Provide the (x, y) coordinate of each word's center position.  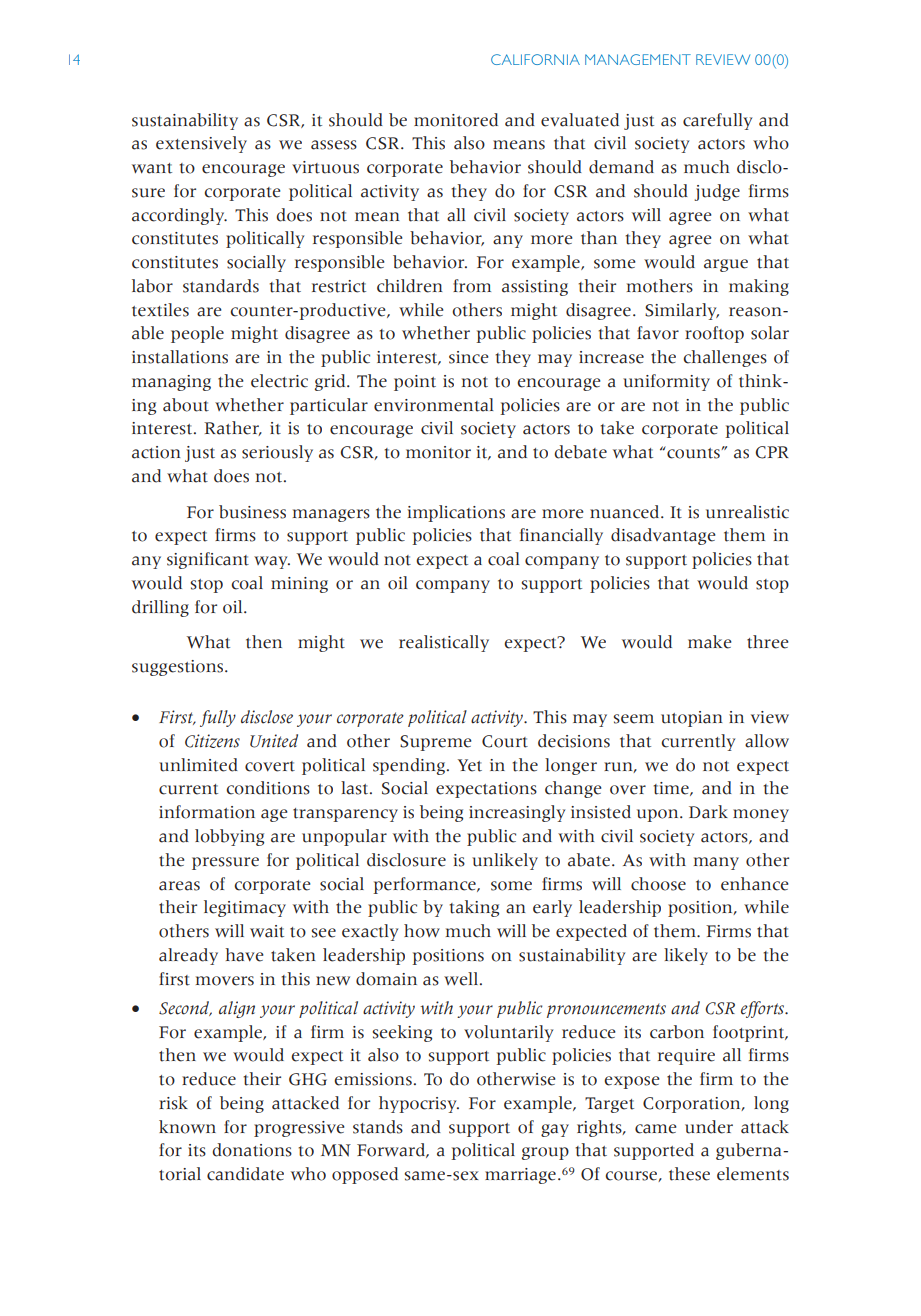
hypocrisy (419, 1104)
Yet (470, 765)
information (207, 812)
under (709, 1127)
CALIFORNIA (535, 59)
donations (252, 1150)
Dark (708, 812)
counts (693, 452)
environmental (433, 405)
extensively (201, 144)
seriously (277, 453)
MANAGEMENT (638, 59)
